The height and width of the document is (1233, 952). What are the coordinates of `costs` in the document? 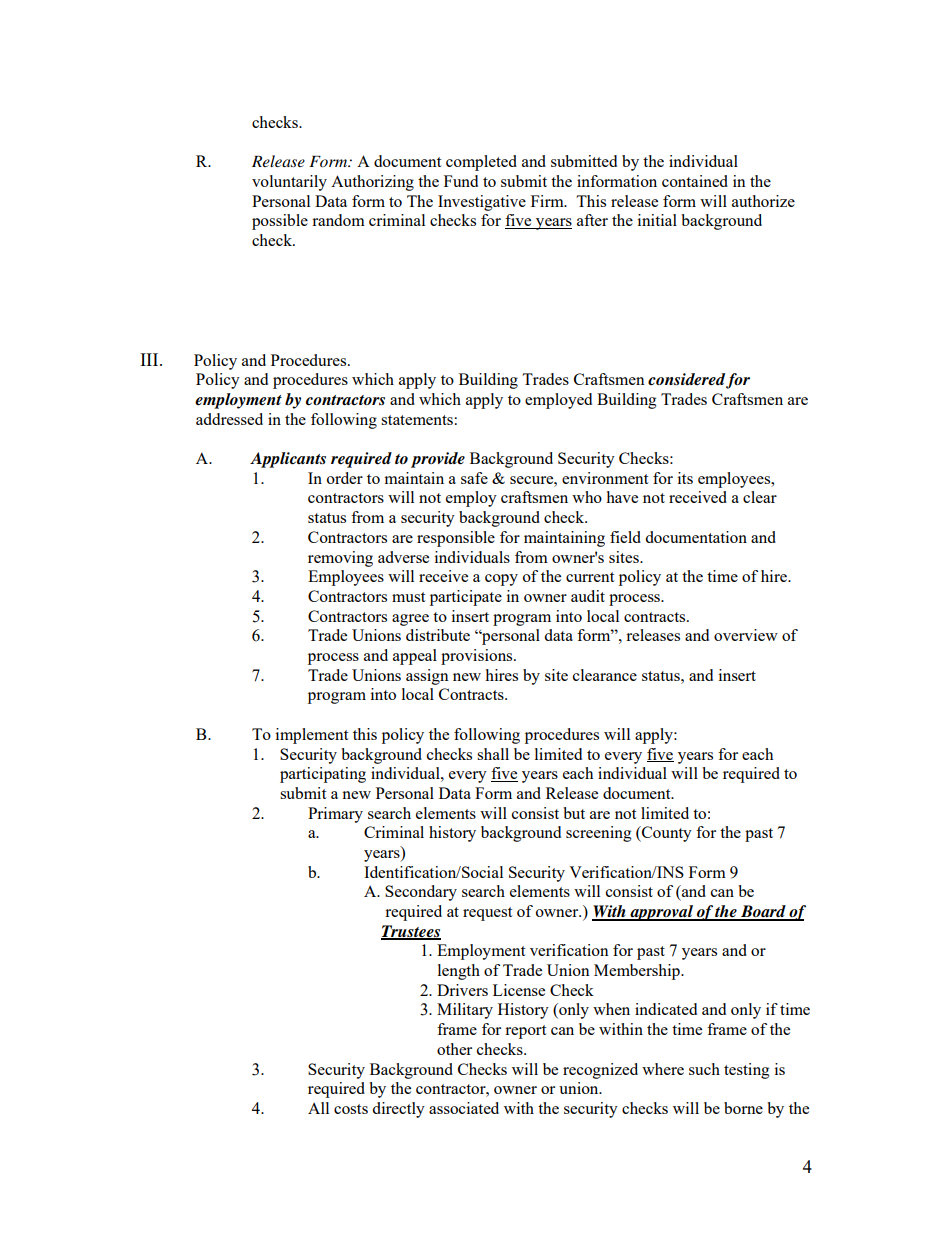 It's located at (351, 1109).
